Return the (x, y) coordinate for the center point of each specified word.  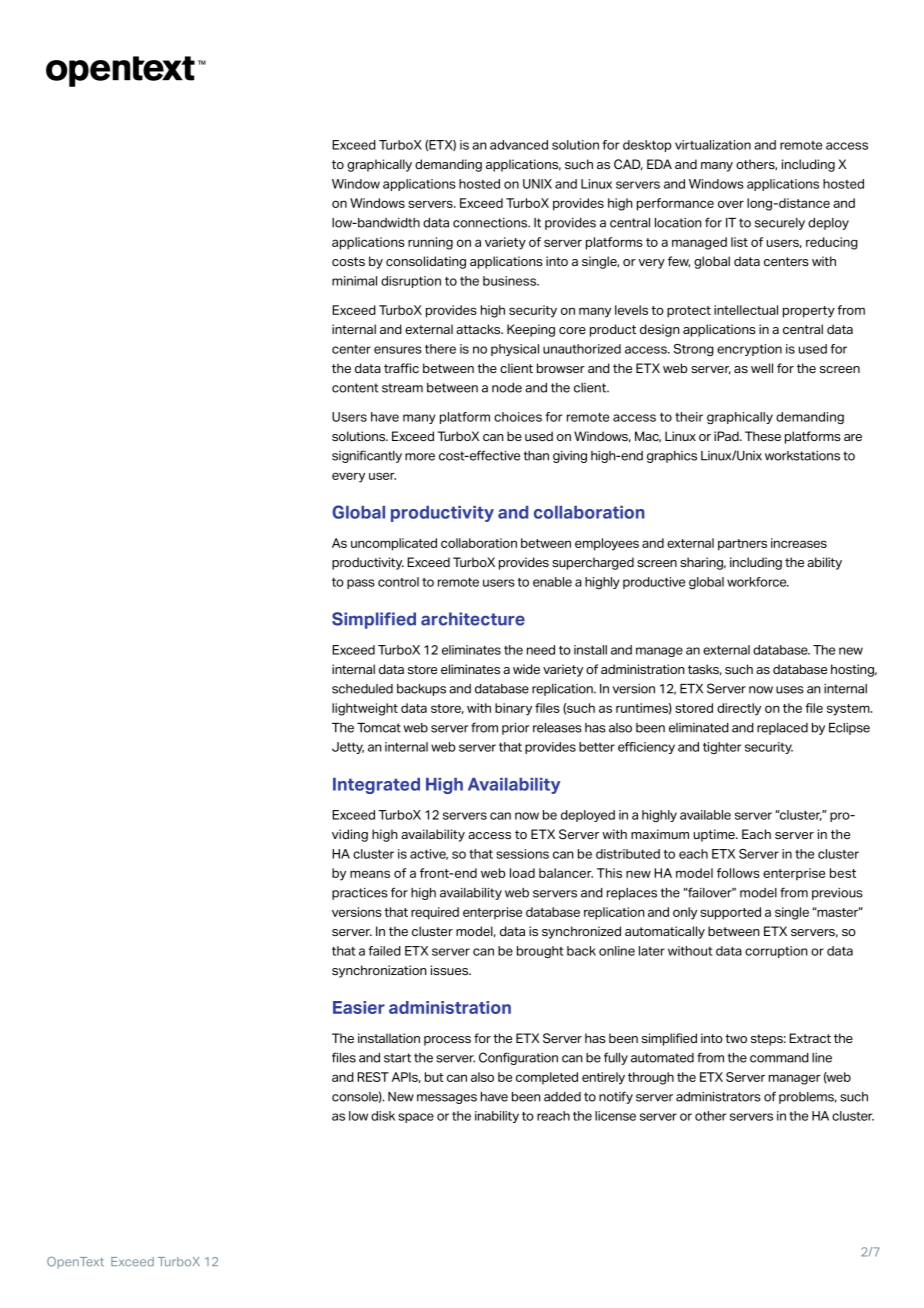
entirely (603, 1078)
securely (780, 224)
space (416, 1118)
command (779, 1058)
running (430, 243)
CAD (628, 165)
